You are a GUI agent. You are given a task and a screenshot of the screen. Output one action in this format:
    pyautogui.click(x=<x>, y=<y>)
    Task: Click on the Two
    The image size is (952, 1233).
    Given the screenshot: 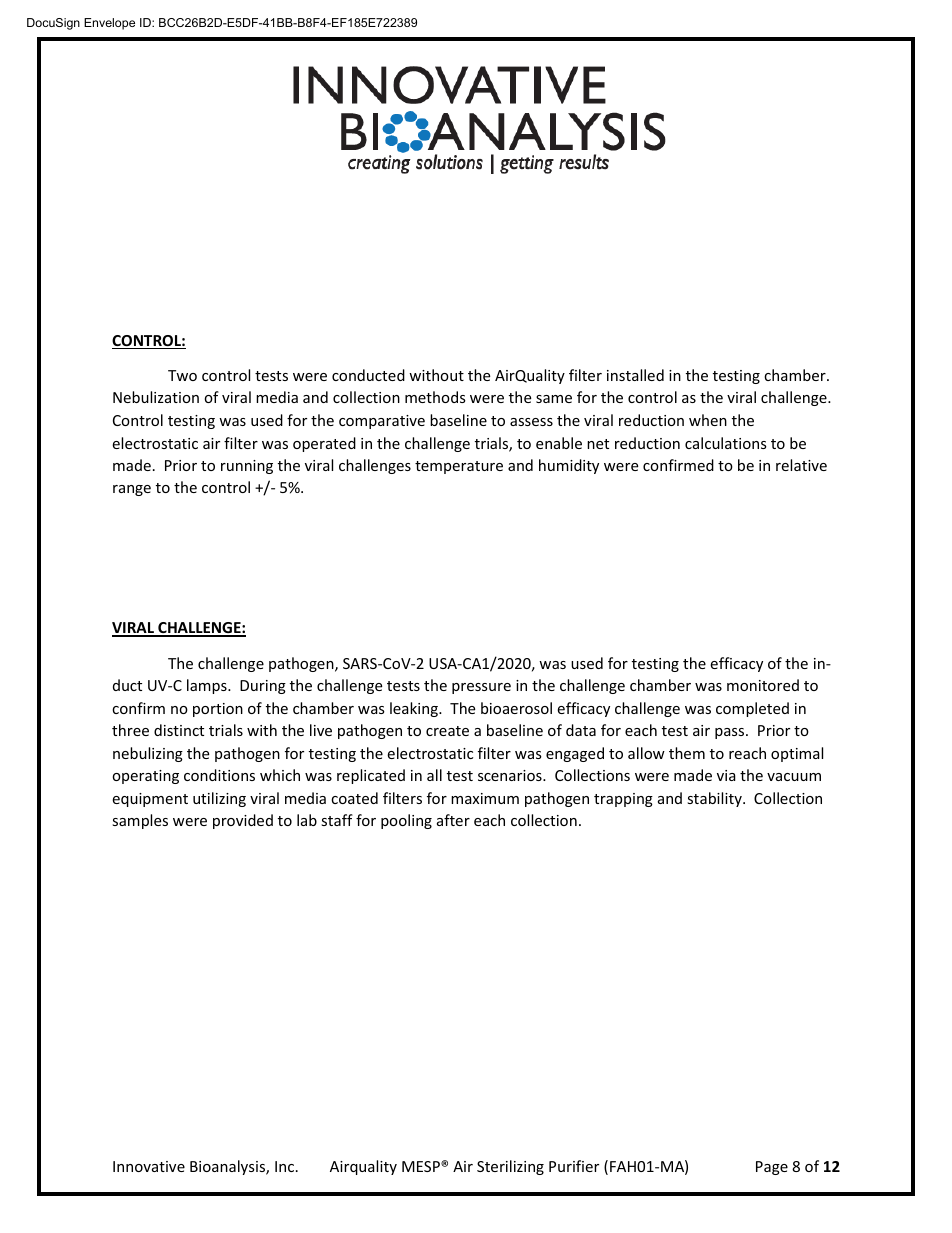 What is the action you would take?
    pyautogui.click(x=182, y=375)
